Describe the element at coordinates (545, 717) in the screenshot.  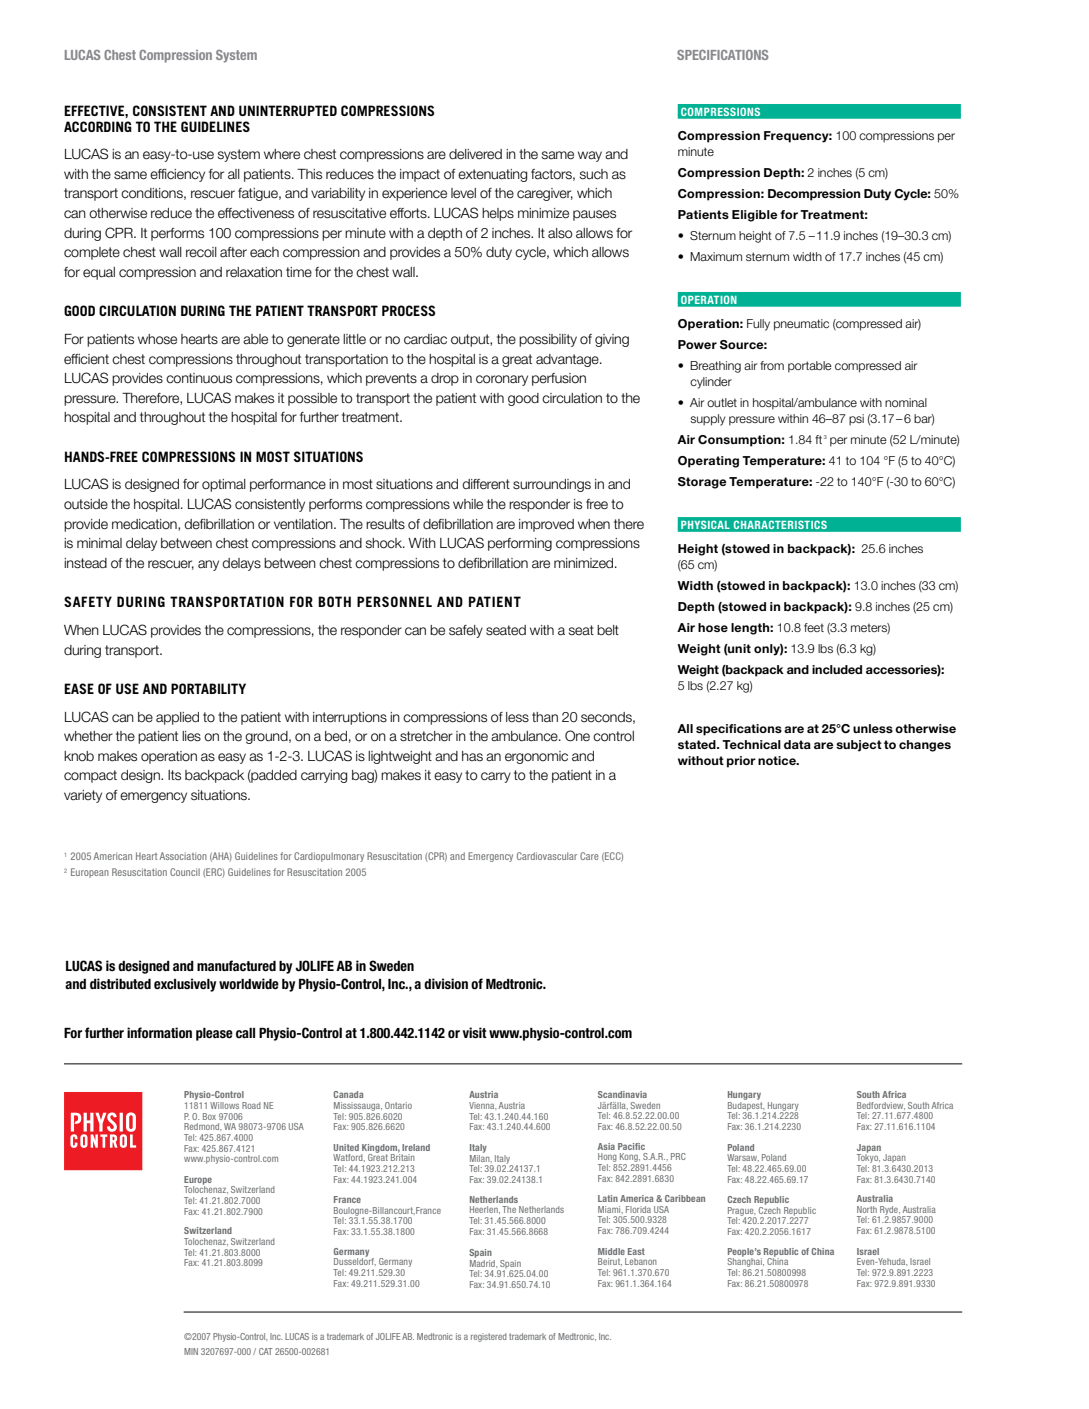
I see `than` at that location.
